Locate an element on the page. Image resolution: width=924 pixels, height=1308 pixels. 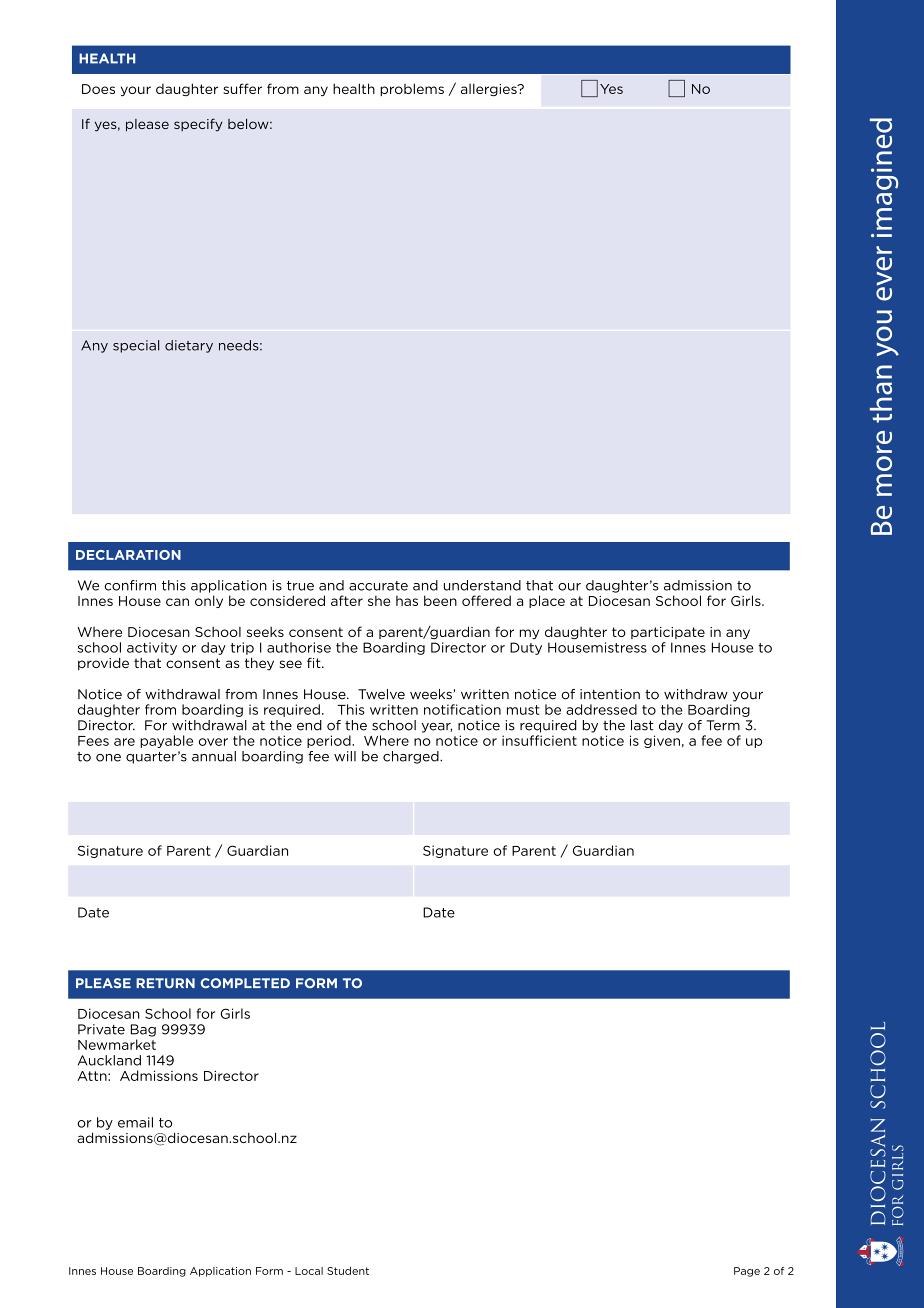
email is located at coordinates (135, 1122).
